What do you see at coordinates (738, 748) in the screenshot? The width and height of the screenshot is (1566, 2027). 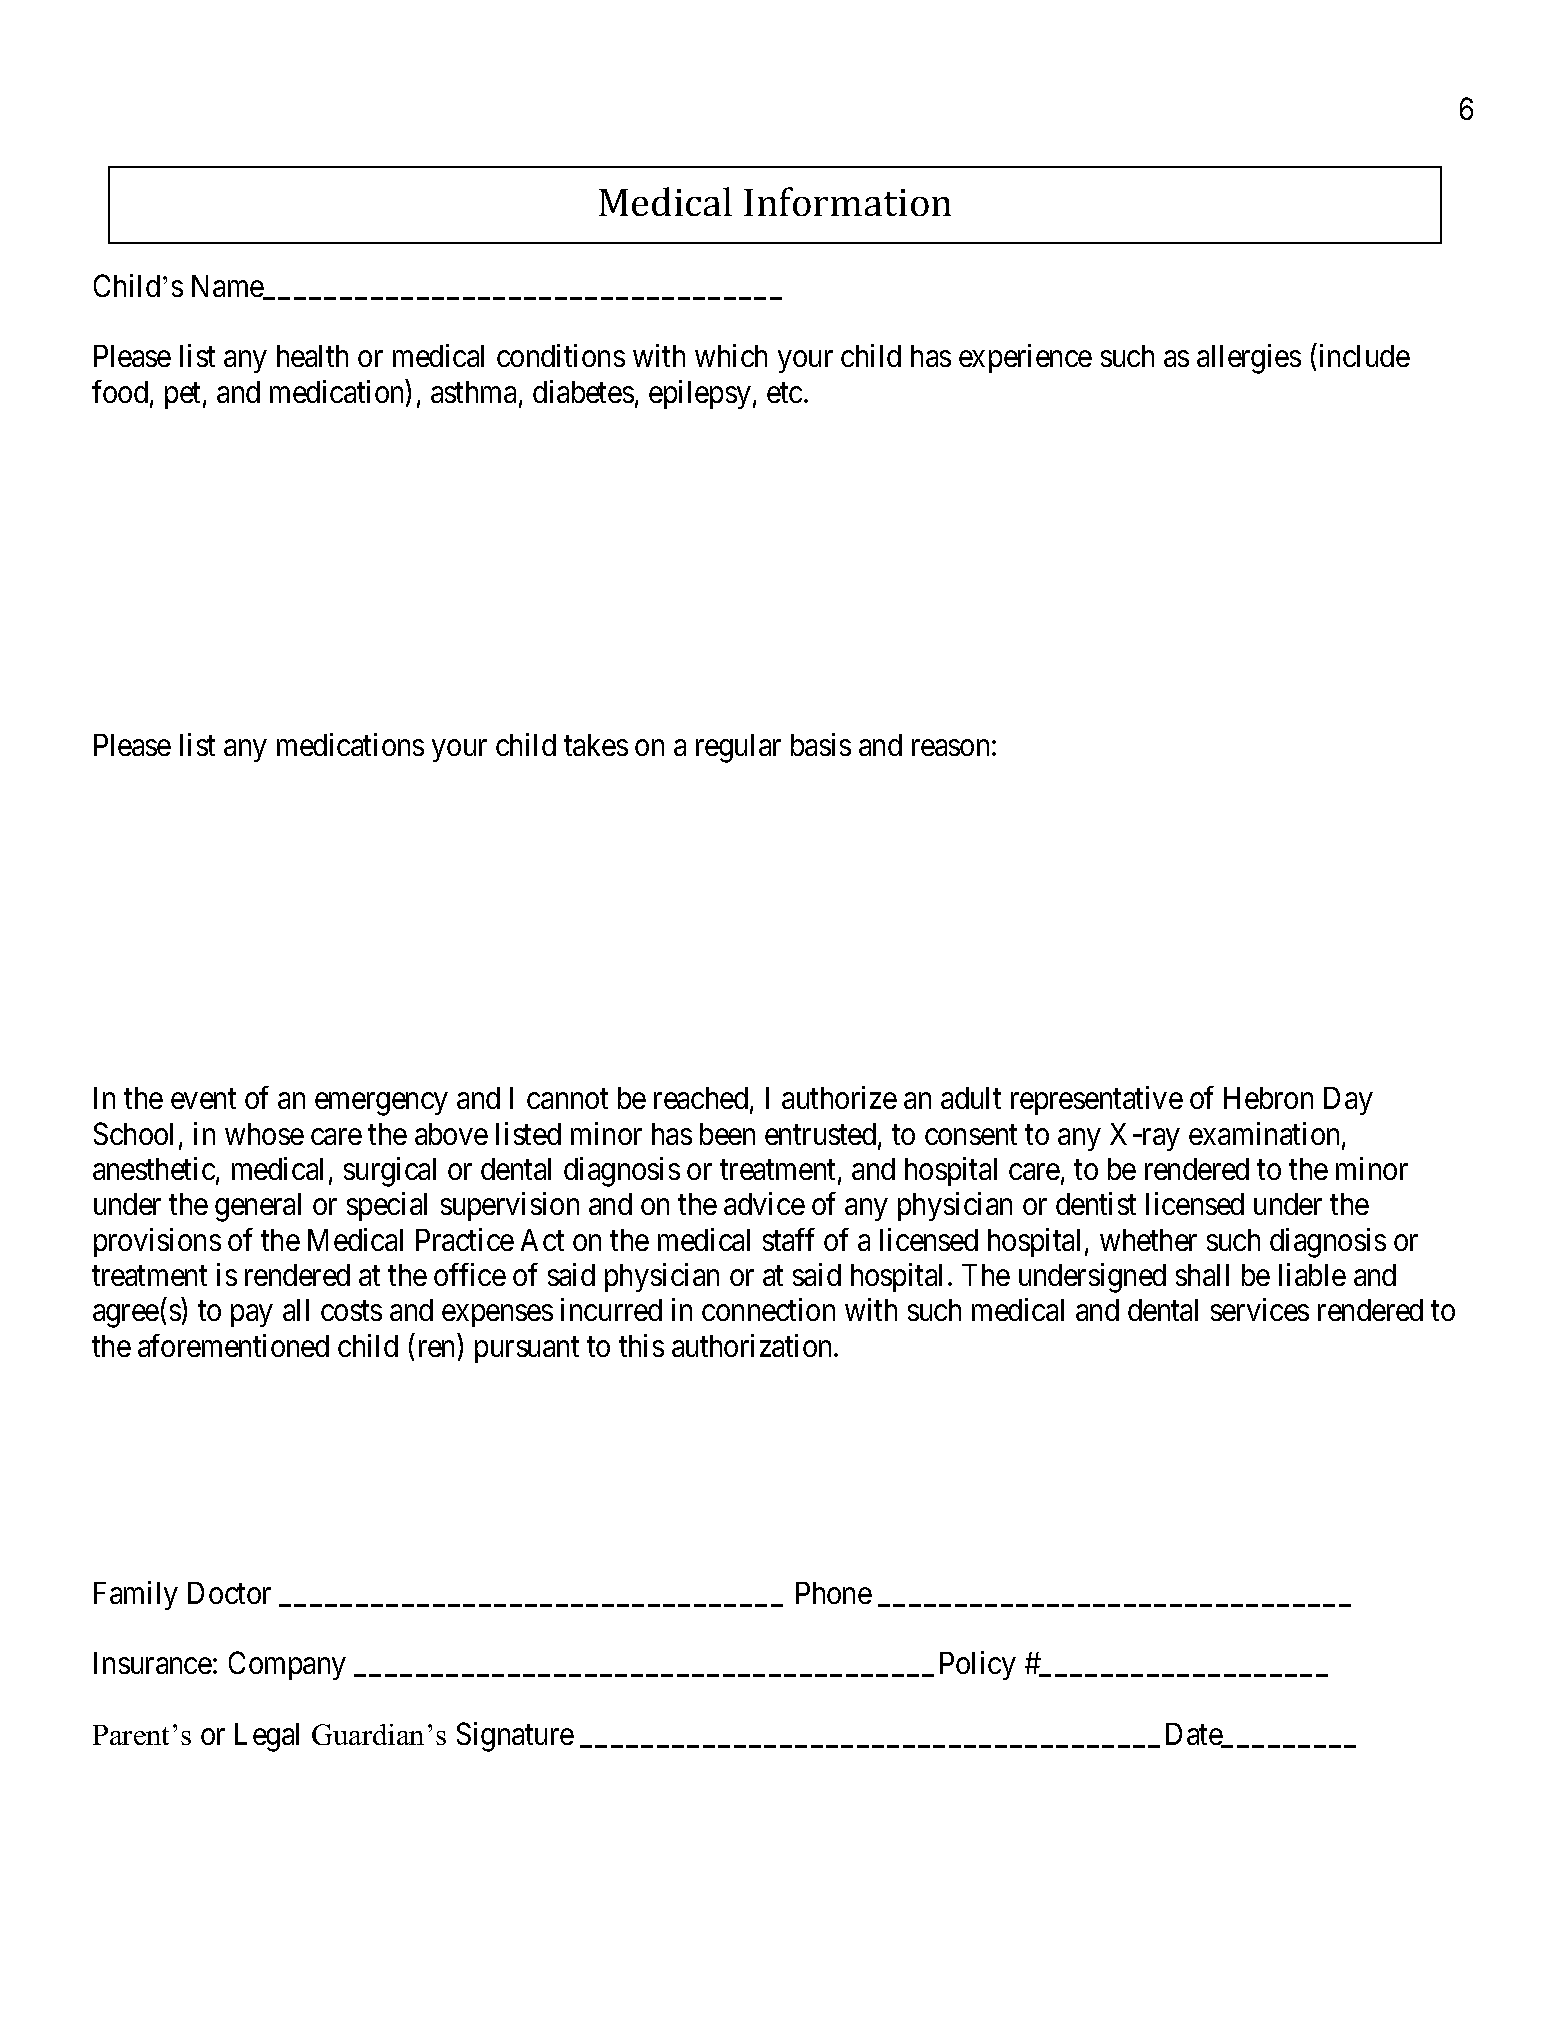 I see `regular` at bounding box center [738, 748].
